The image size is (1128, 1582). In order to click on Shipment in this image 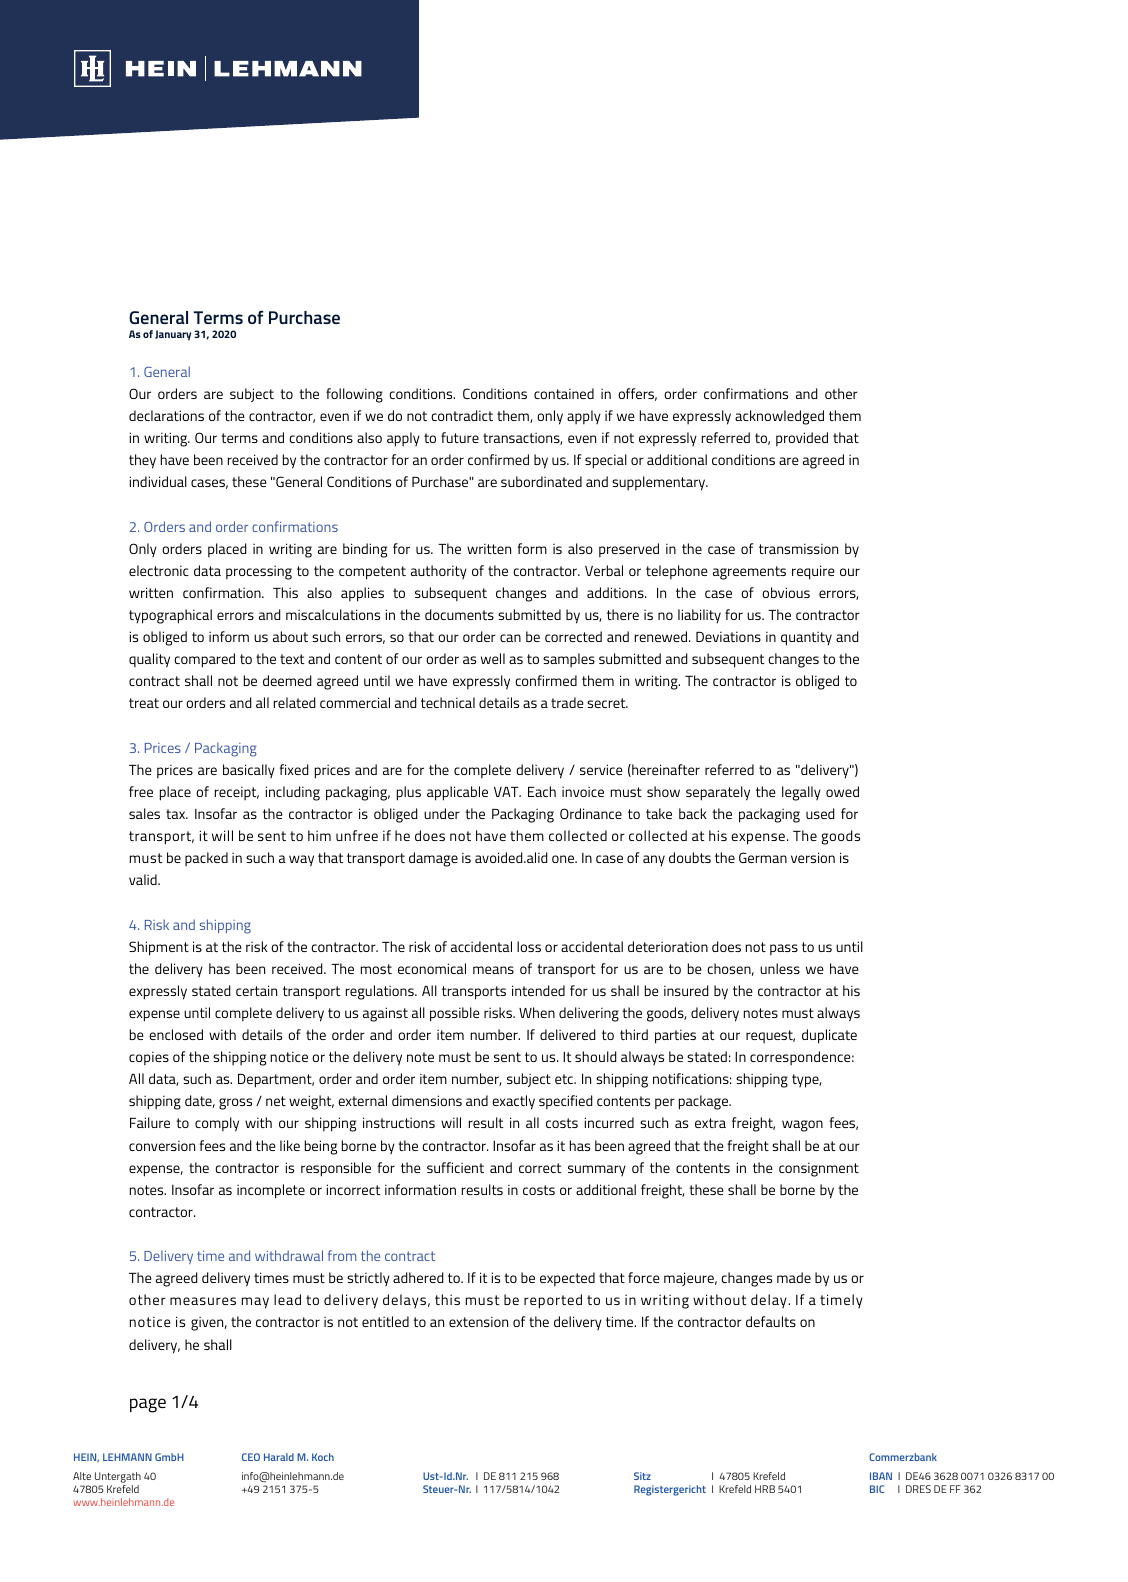, I will do `click(159, 948)`.
